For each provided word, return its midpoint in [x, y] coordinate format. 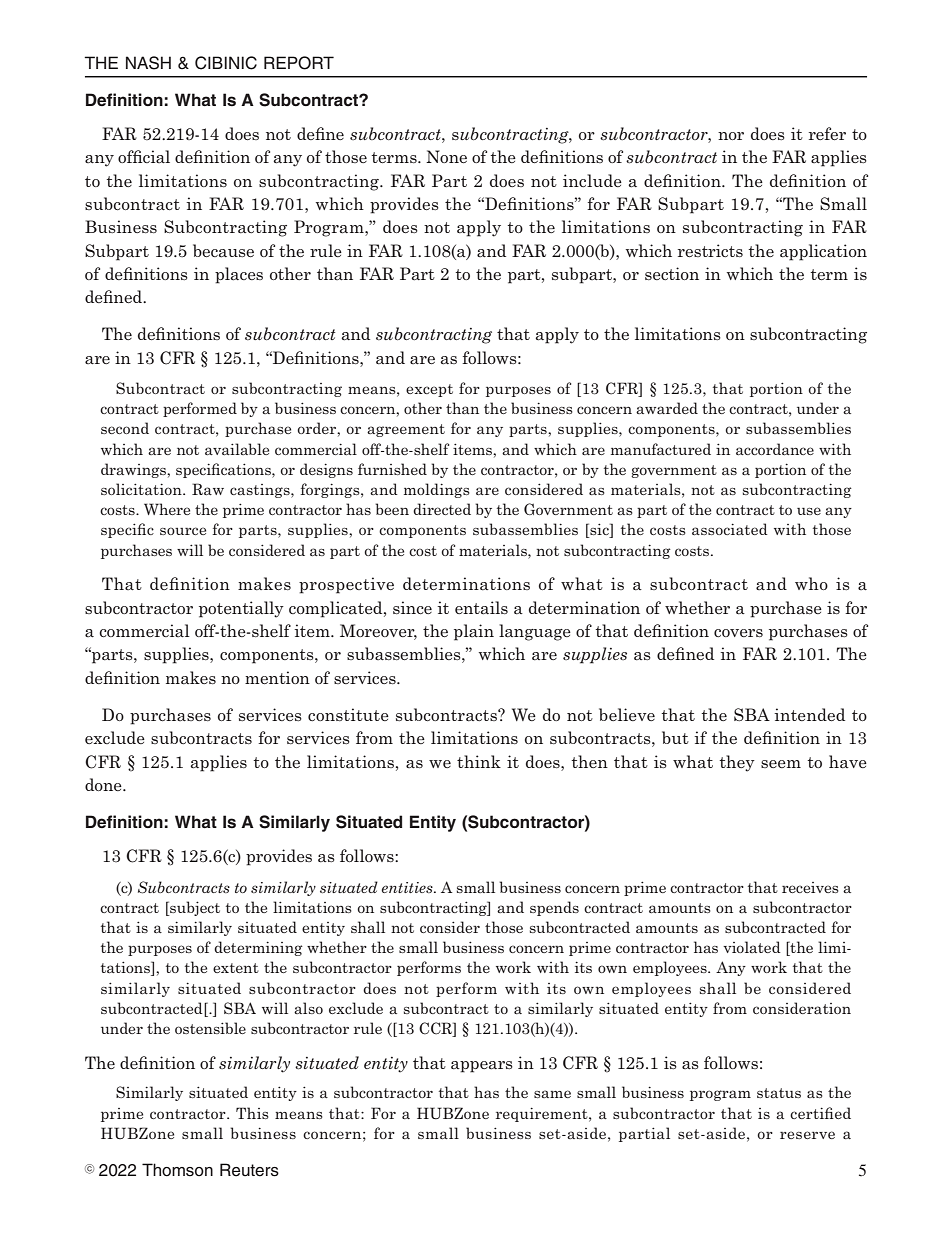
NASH [148, 63]
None [446, 156]
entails [481, 608]
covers [738, 633]
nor [731, 136]
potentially [241, 609]
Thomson [177, 1170]
